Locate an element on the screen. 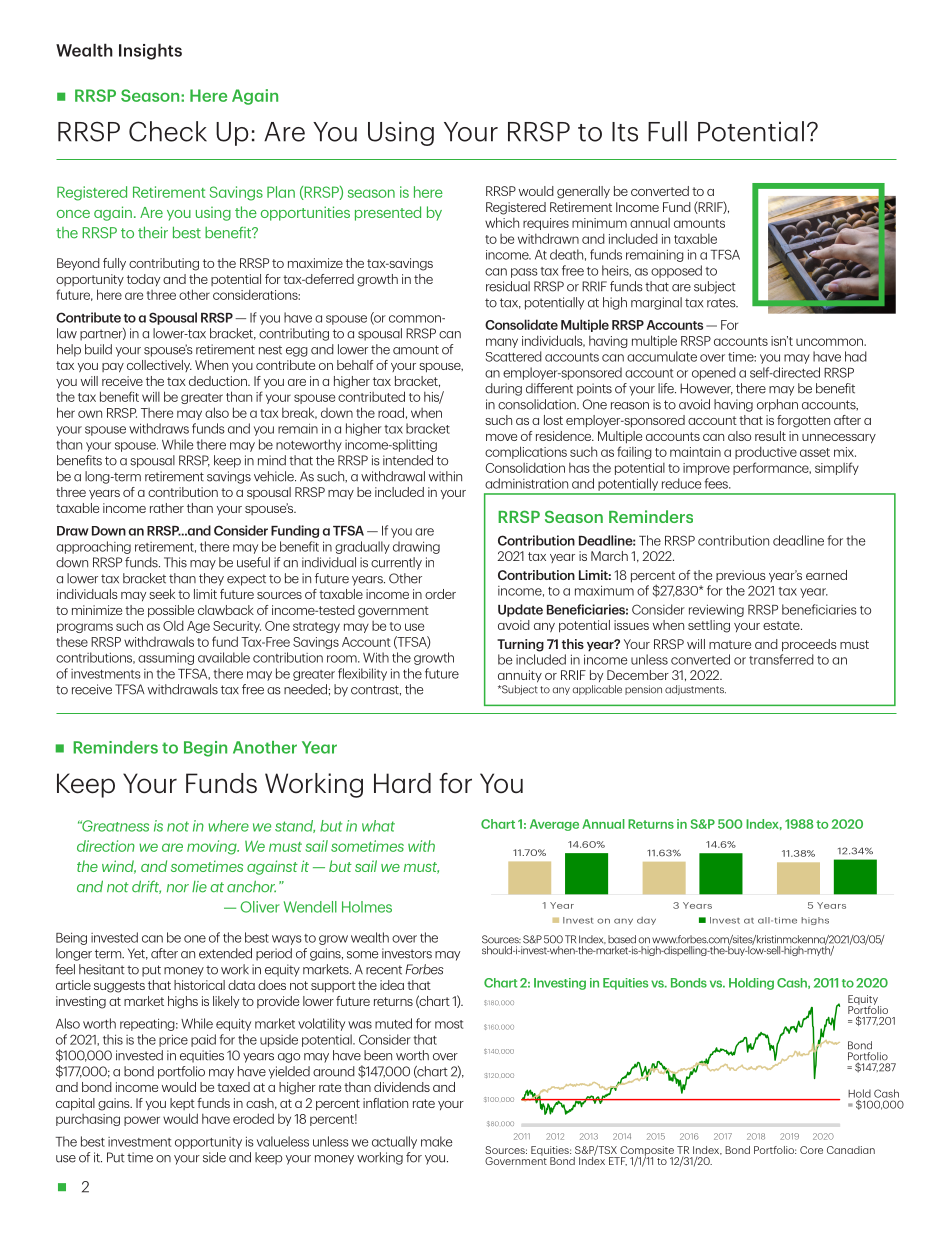 Image resolution: width=952 pixels, height=1233 pixels. Insights is located at coordinates (150, 51).
